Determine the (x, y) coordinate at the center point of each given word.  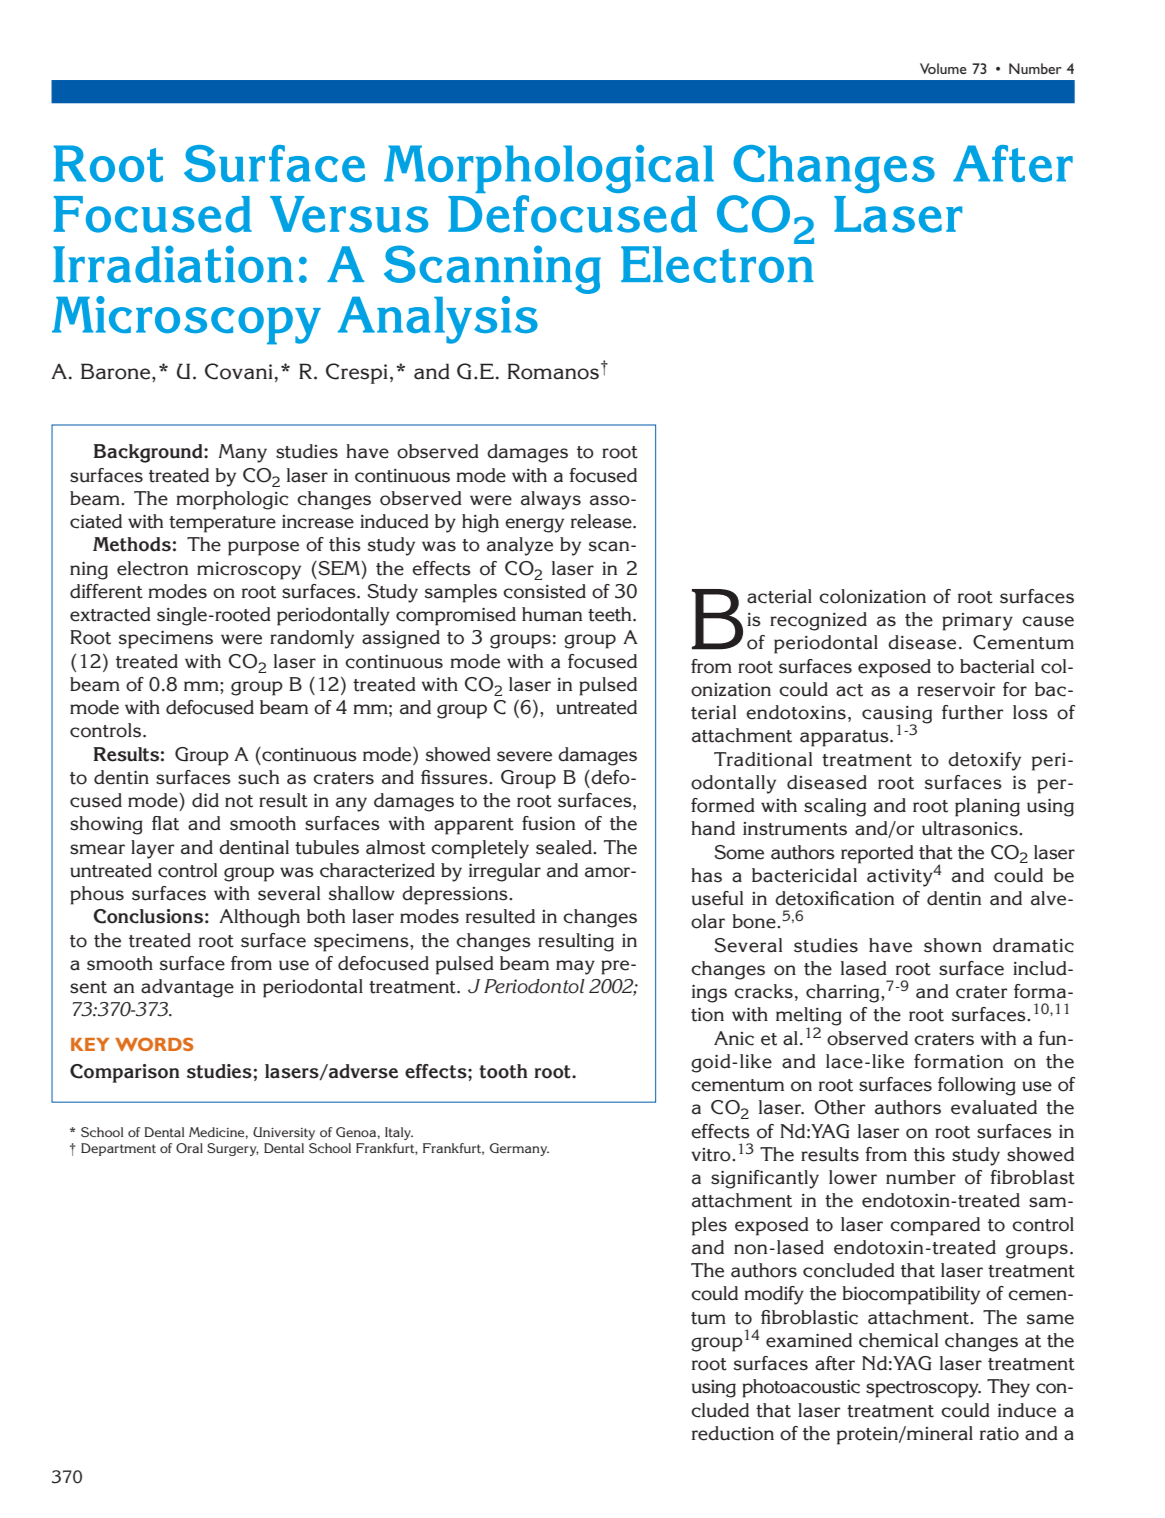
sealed (565, 847)
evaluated (994, 1107)
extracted (110, 614)
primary (977, 622)
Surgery (233, 1149)
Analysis (438, 320)
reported (877, 854)
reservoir (956, 690)
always (551, 500)
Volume (943, 68)
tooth (503, 1071)
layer (152, 849)
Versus (349, 214)
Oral (189, 1148)
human (552, 614)
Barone (117, 371)
